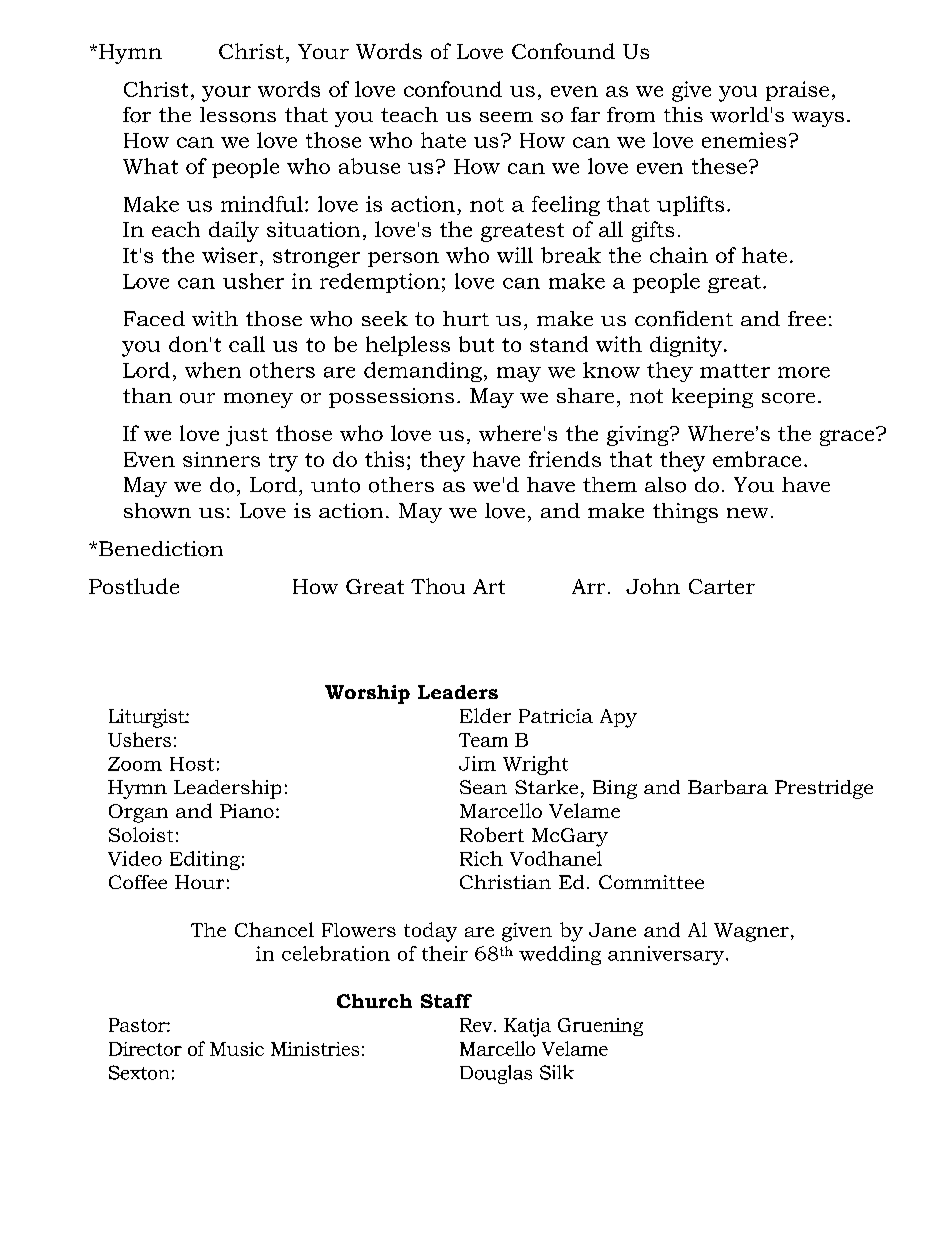 This document has height=1233, width=952. Describe the element at coordinates (747, 513) in the document. I see `new` at that location.
